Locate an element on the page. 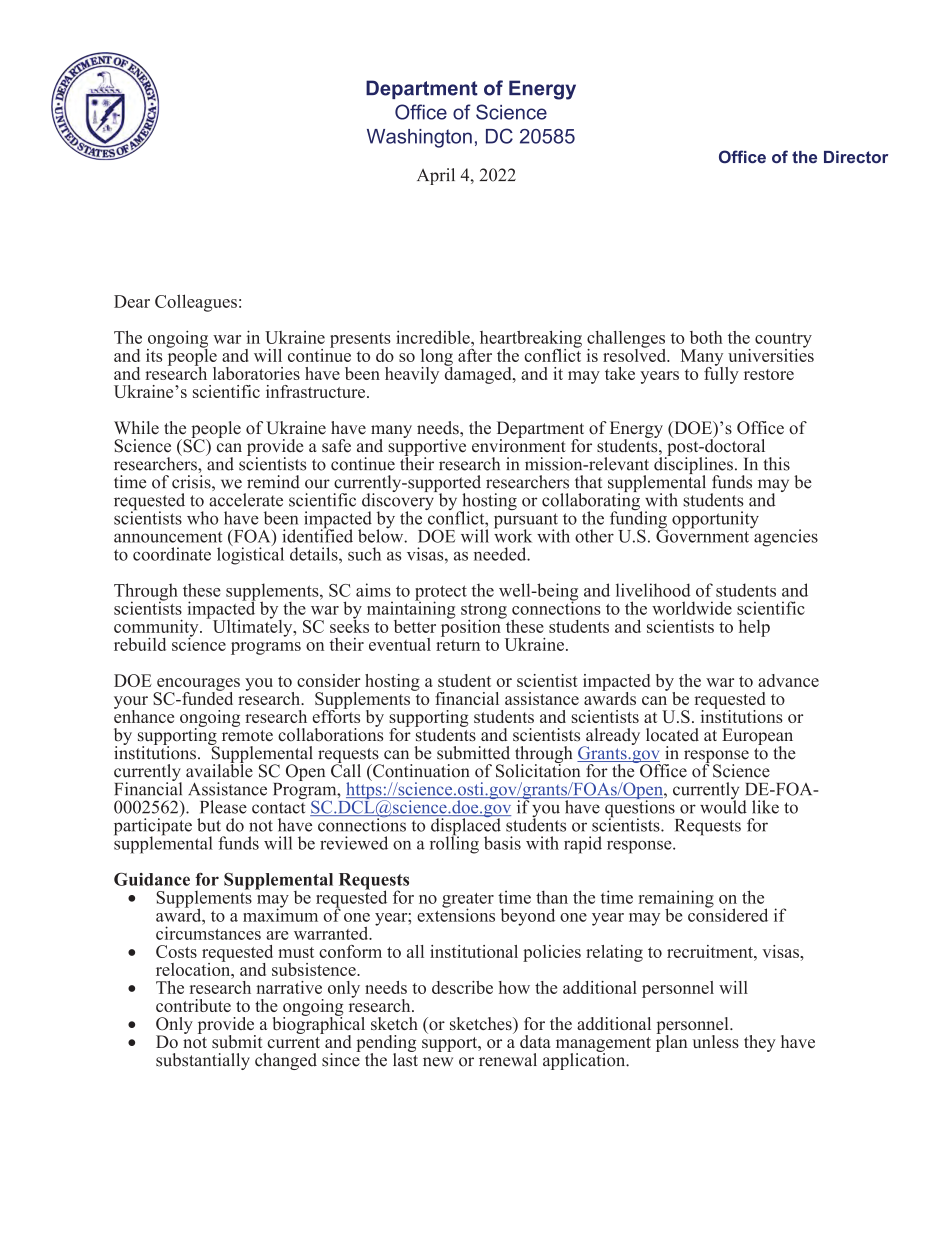  Solicitation is located at coordinates (538, 770).
